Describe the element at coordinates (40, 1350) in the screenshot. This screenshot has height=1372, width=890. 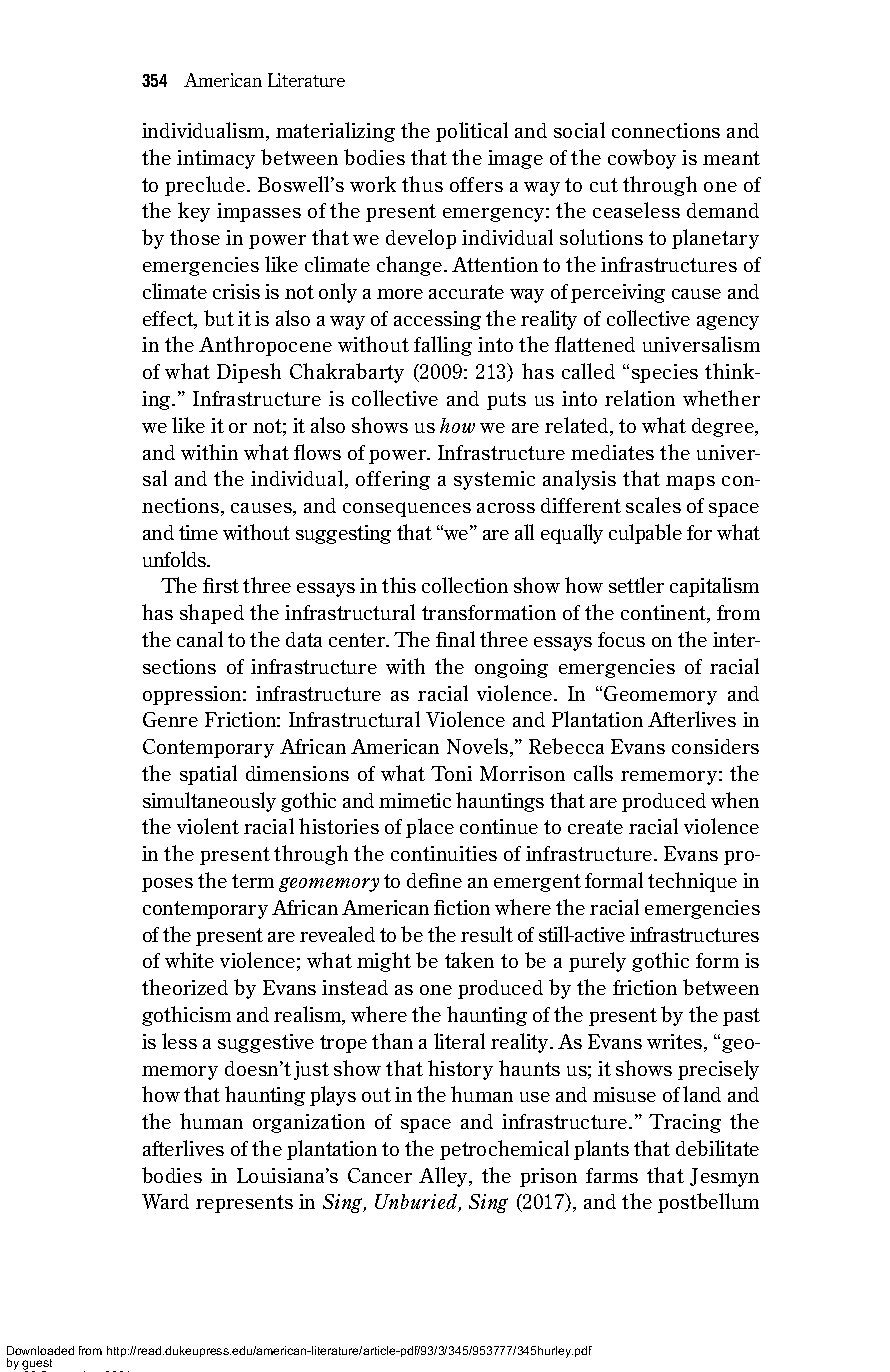
I see `Downloaded` at that location.
